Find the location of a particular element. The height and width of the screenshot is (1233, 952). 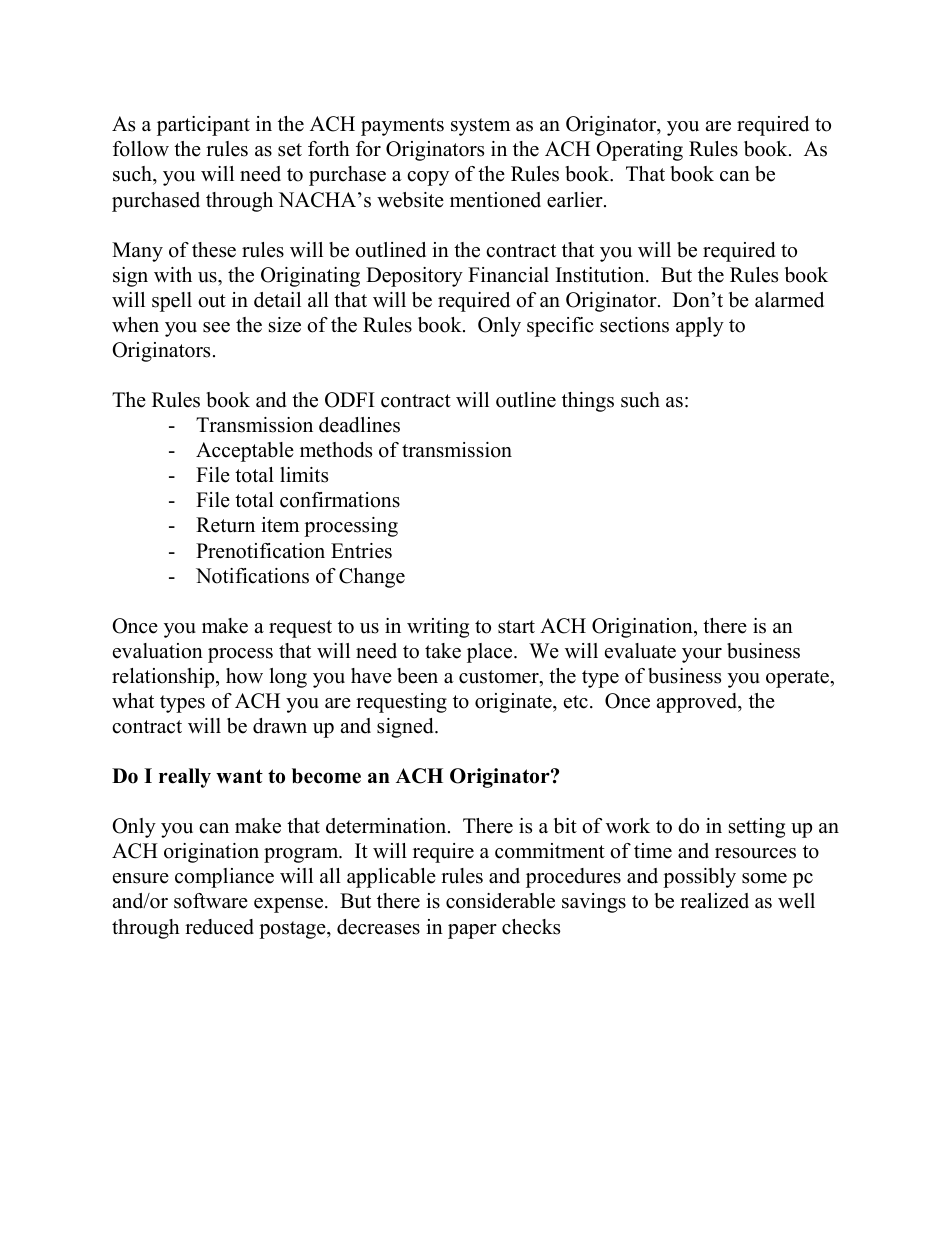

your is located at coordinates (702, 655).
